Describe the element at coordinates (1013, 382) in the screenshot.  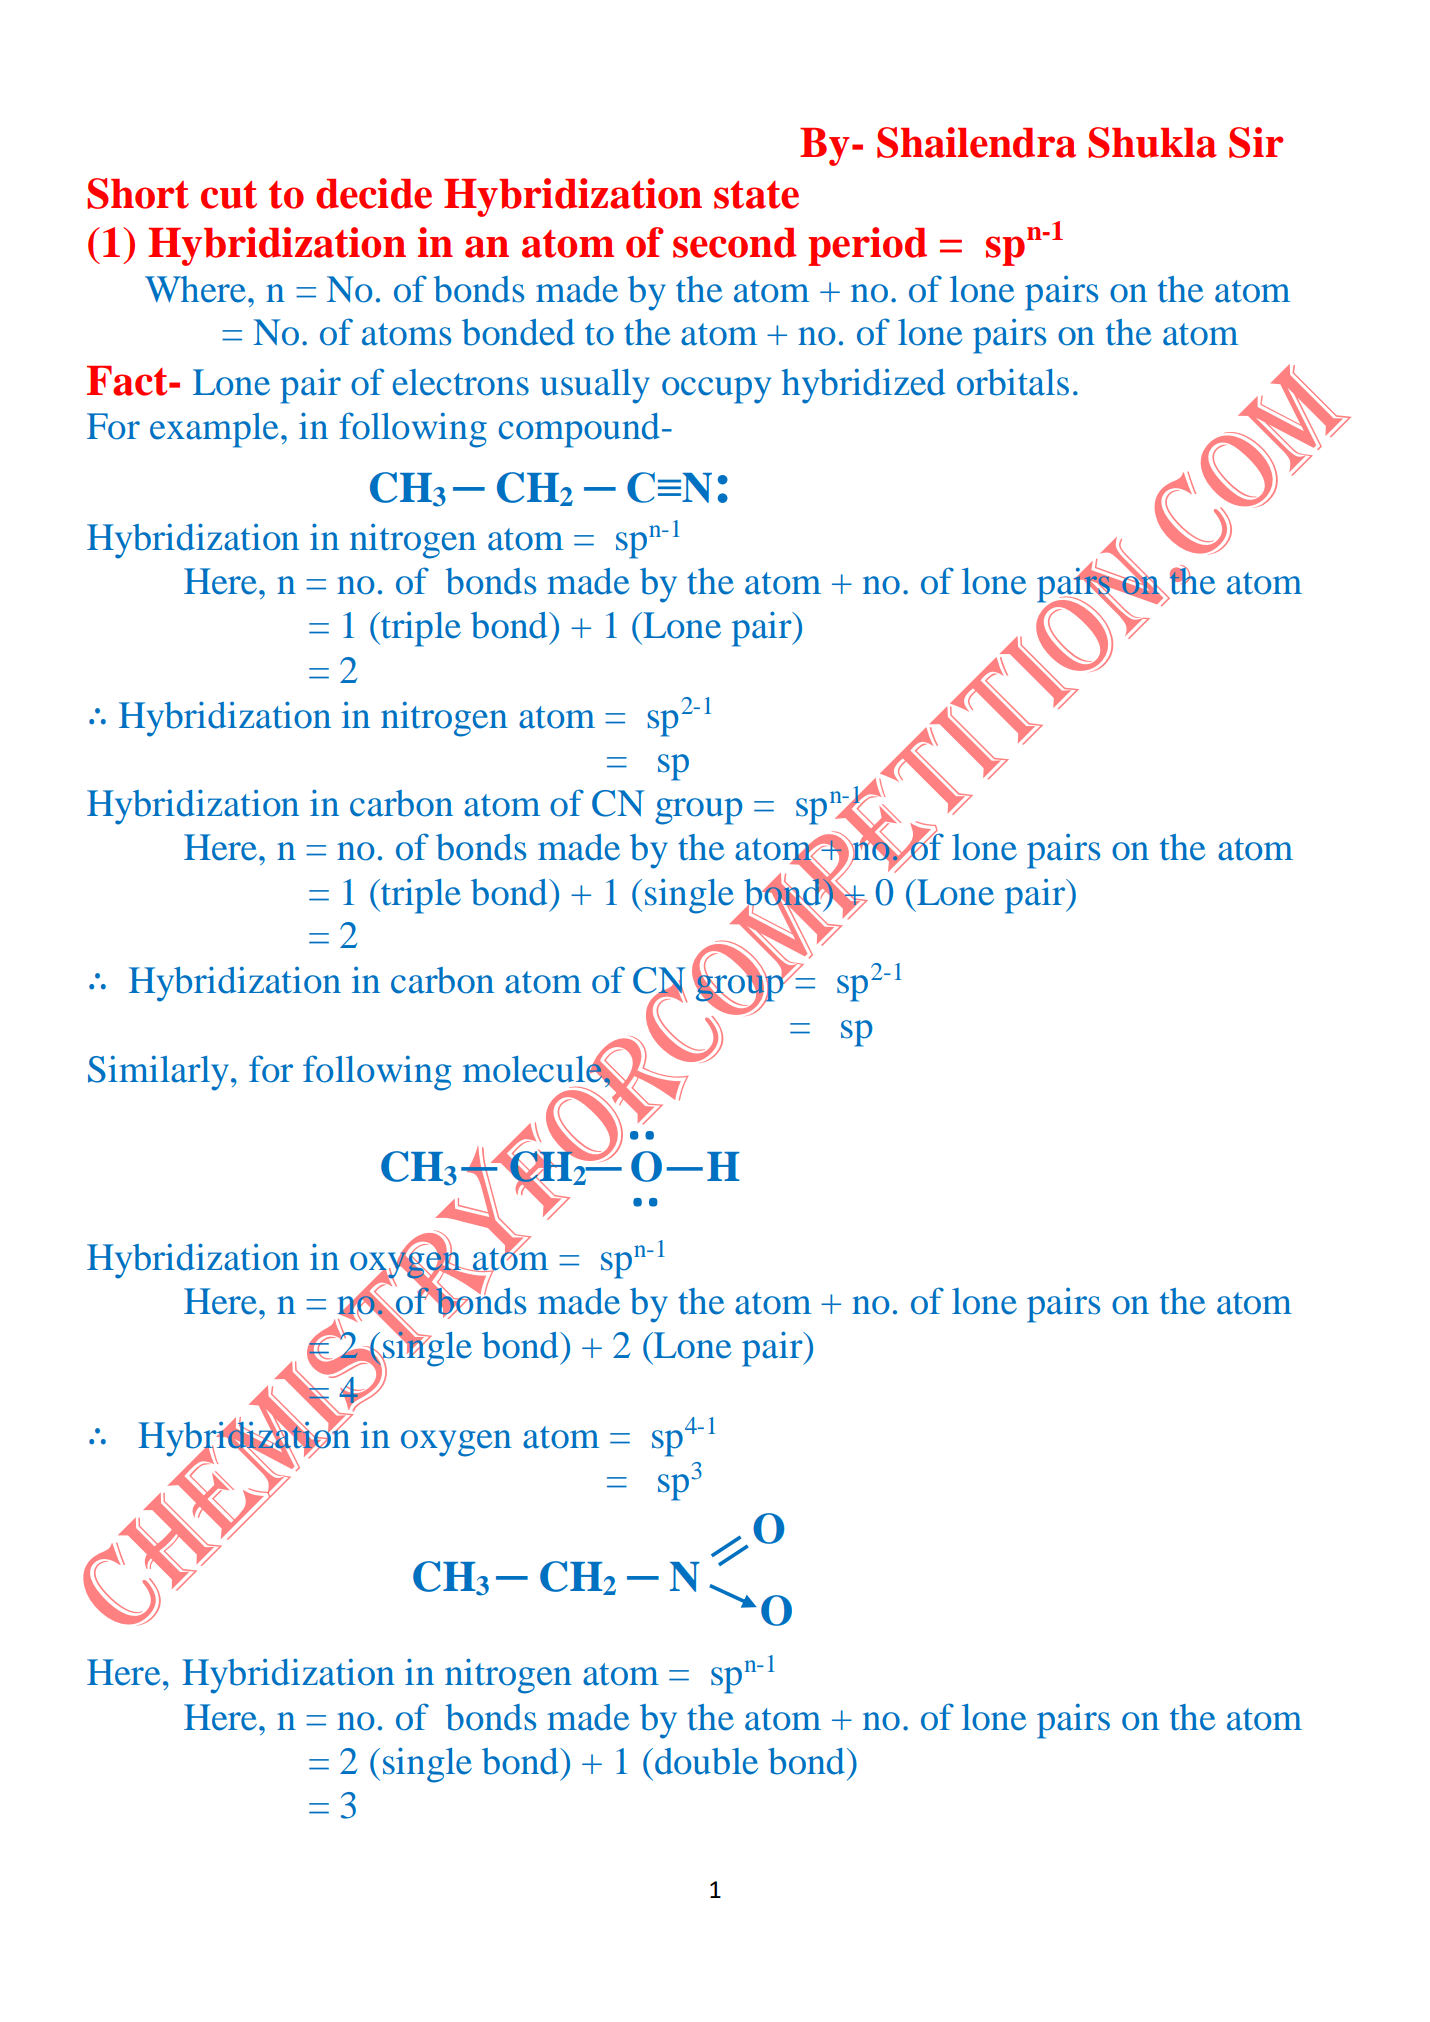
I see `orbitals` at that location.
